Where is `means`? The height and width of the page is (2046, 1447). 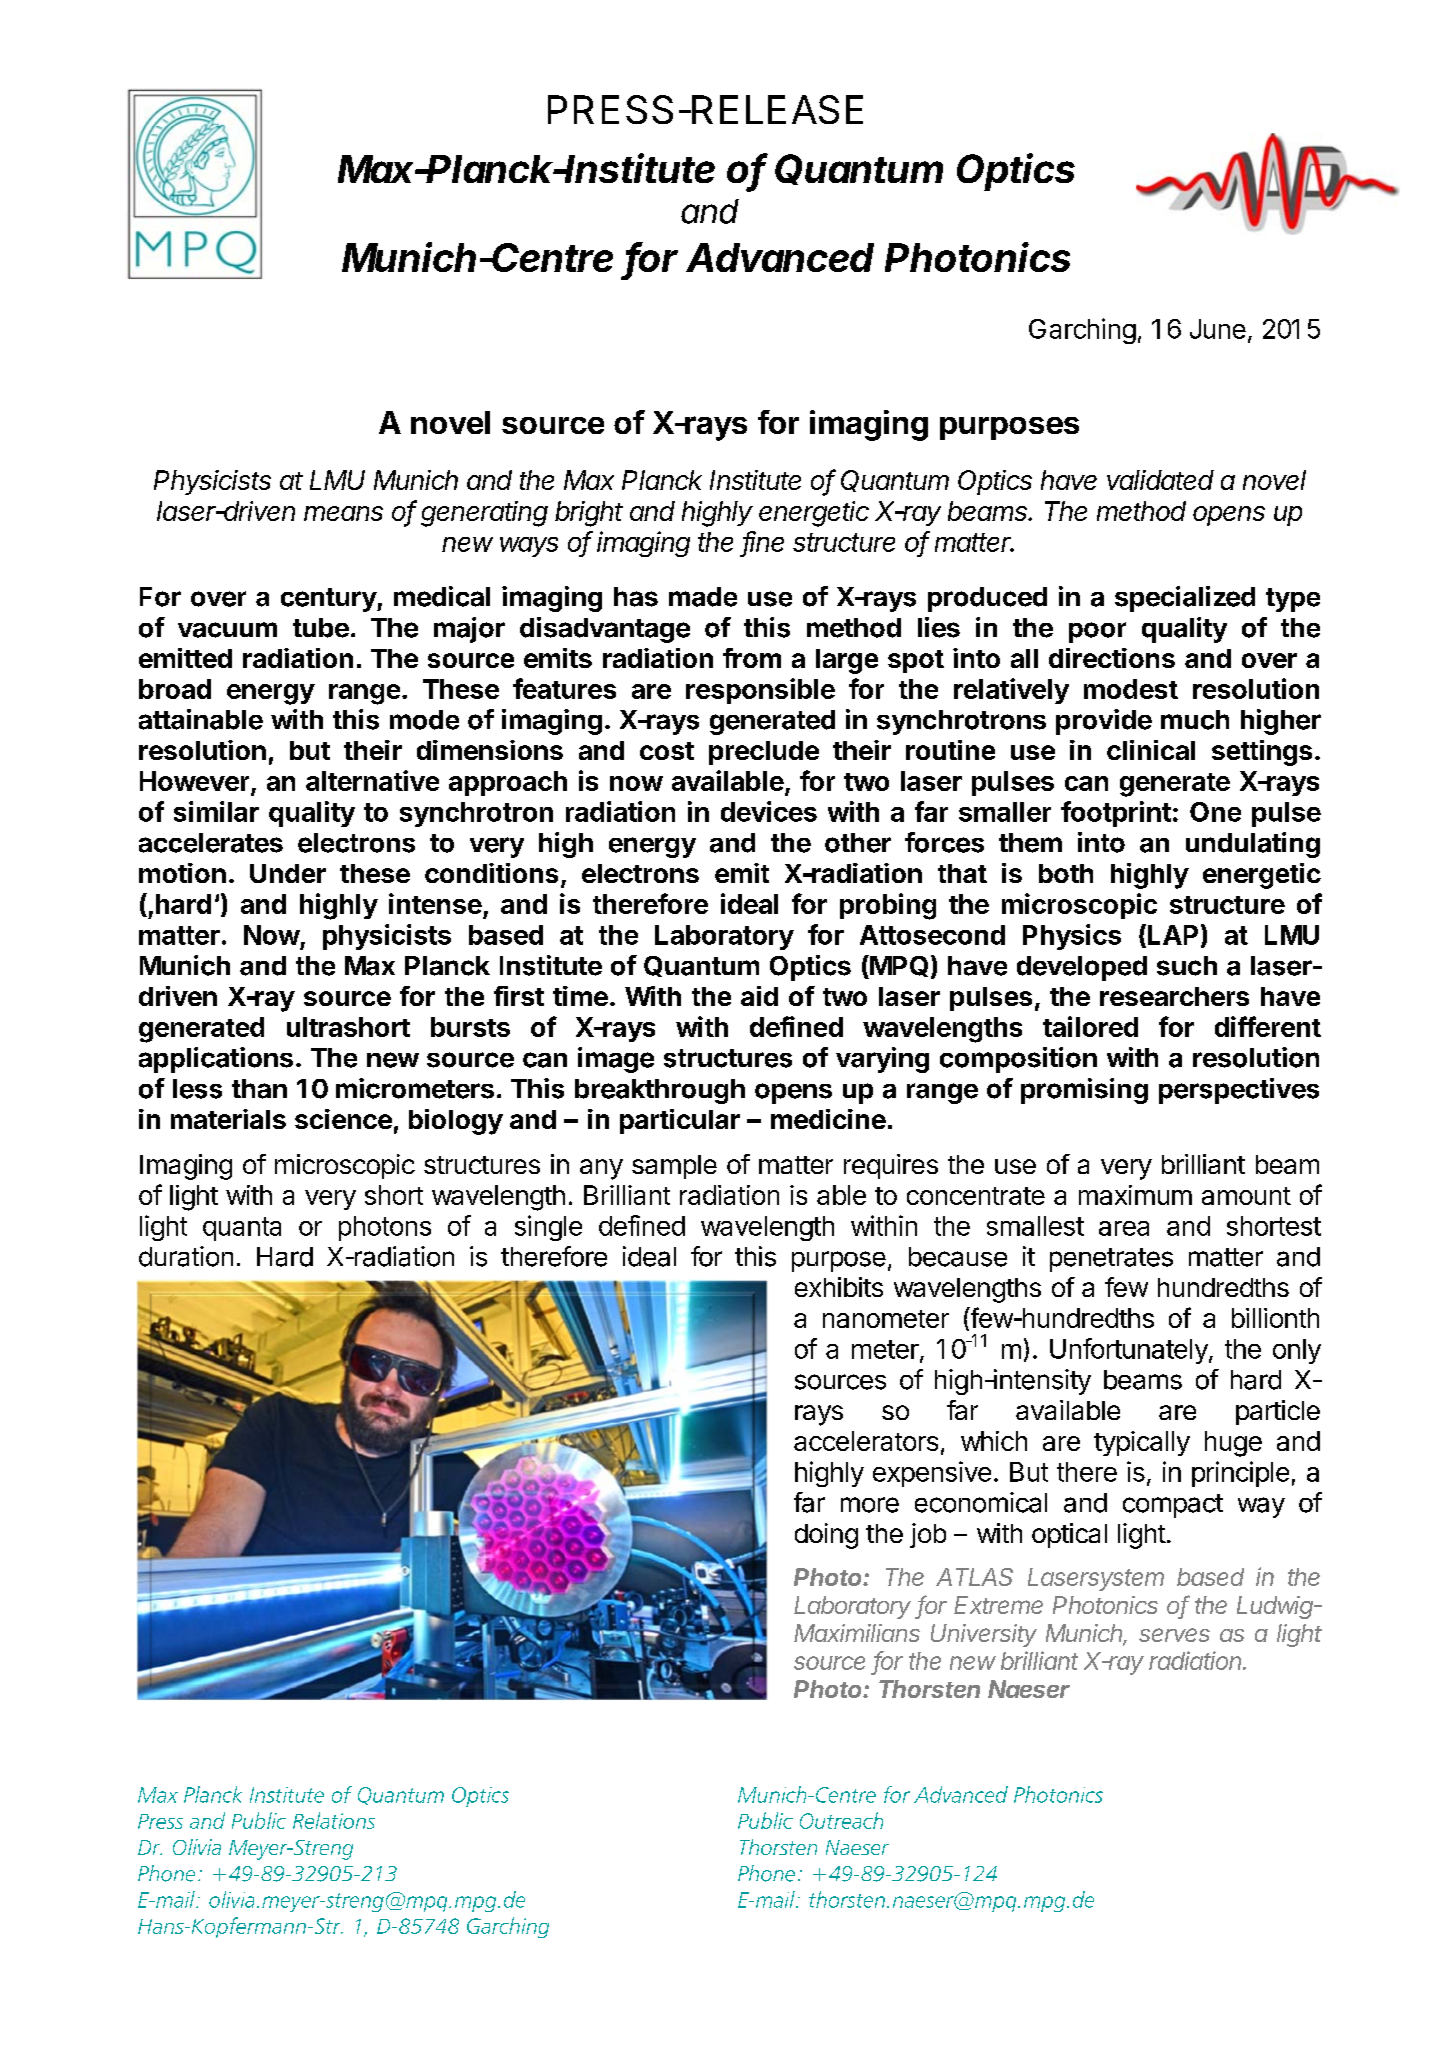 means is located at coordinates (343, 513).
